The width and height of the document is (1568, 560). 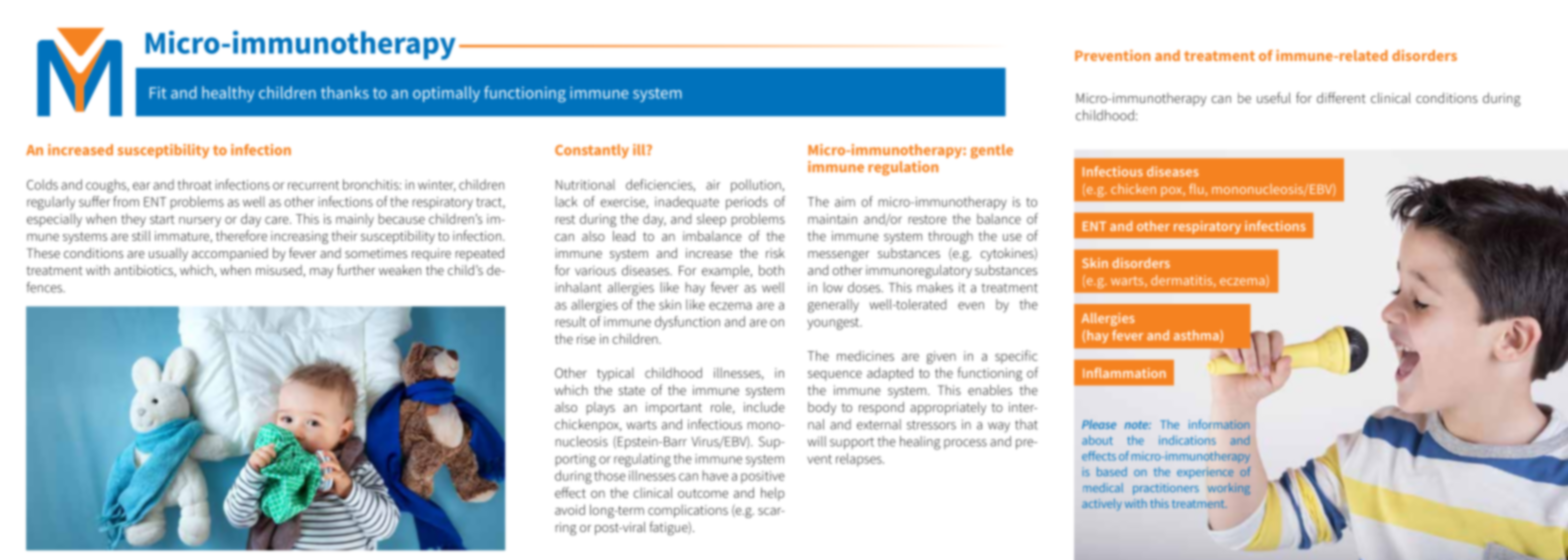 What do you see at coordinates (570, 509) in the document?
I see `avoid` at bounding box center [570, 509].
